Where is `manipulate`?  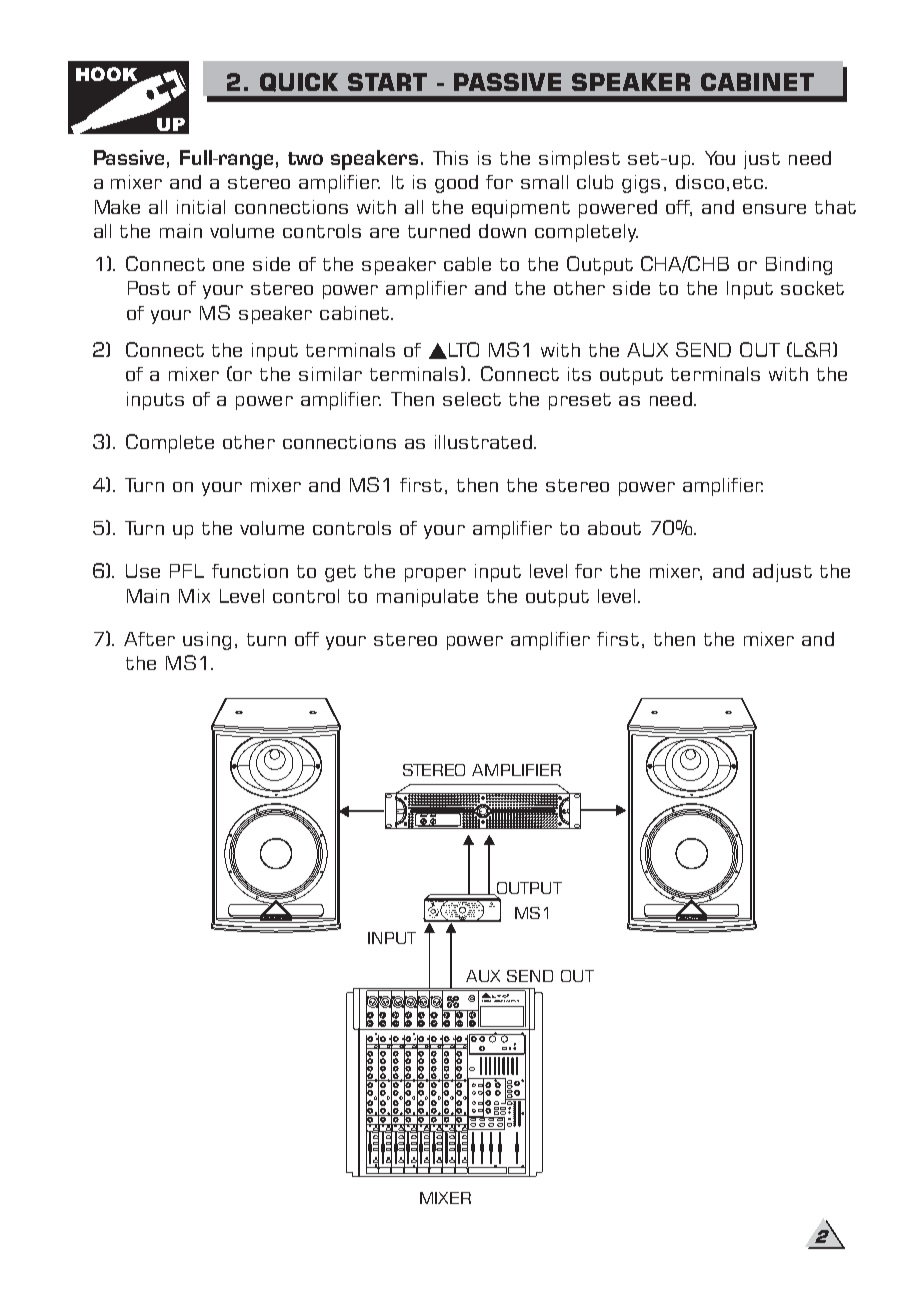
manipulate is located at coordinates (427, 598).
